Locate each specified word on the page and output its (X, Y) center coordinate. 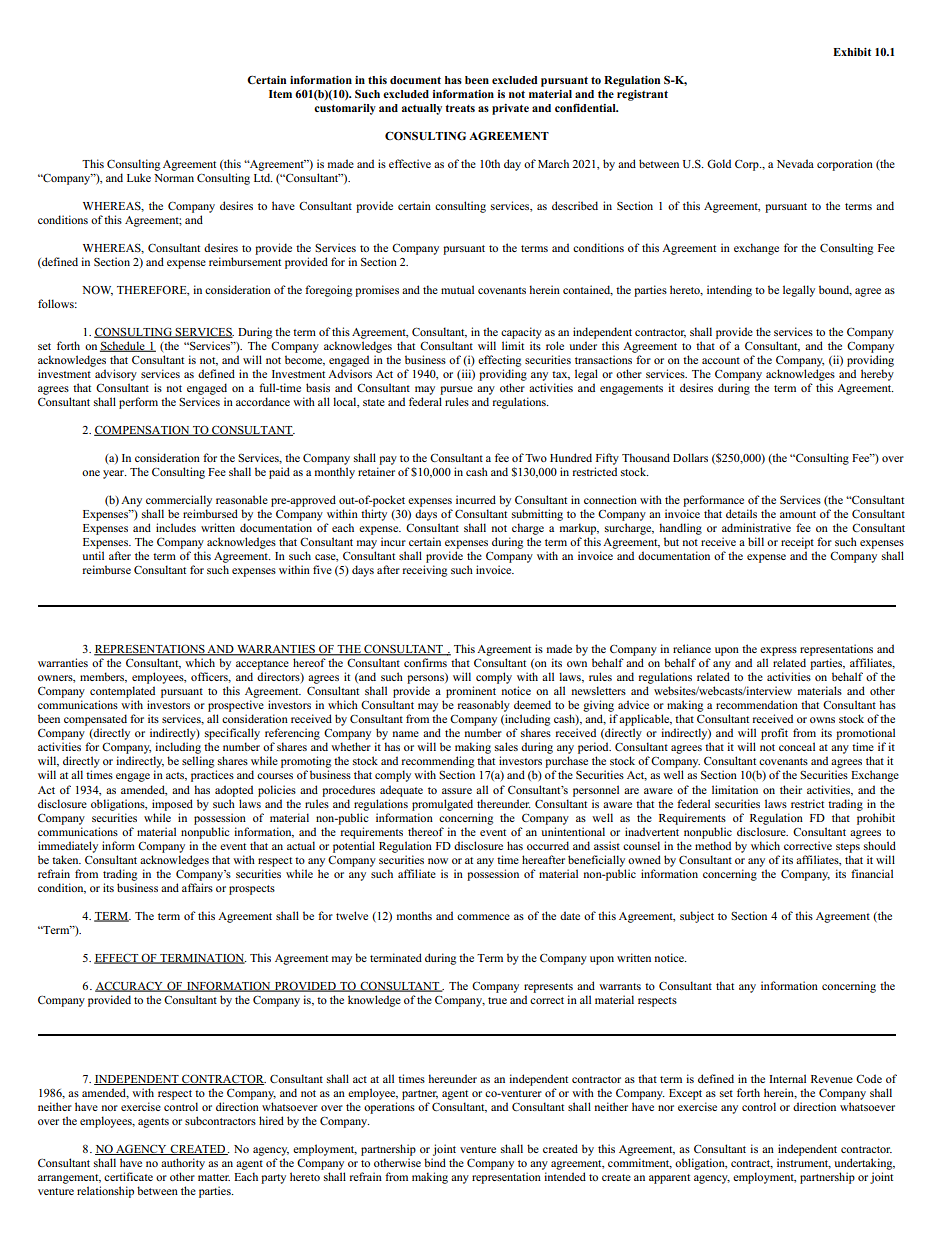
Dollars (690, 457)
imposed (172, 805)
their (791, 789)
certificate (128, 1176)
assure (457, 791)
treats (460, 108)
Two (536, 458)
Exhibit (852, 52)
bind (435, 1162)
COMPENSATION (143, 430)
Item (280, 94)
